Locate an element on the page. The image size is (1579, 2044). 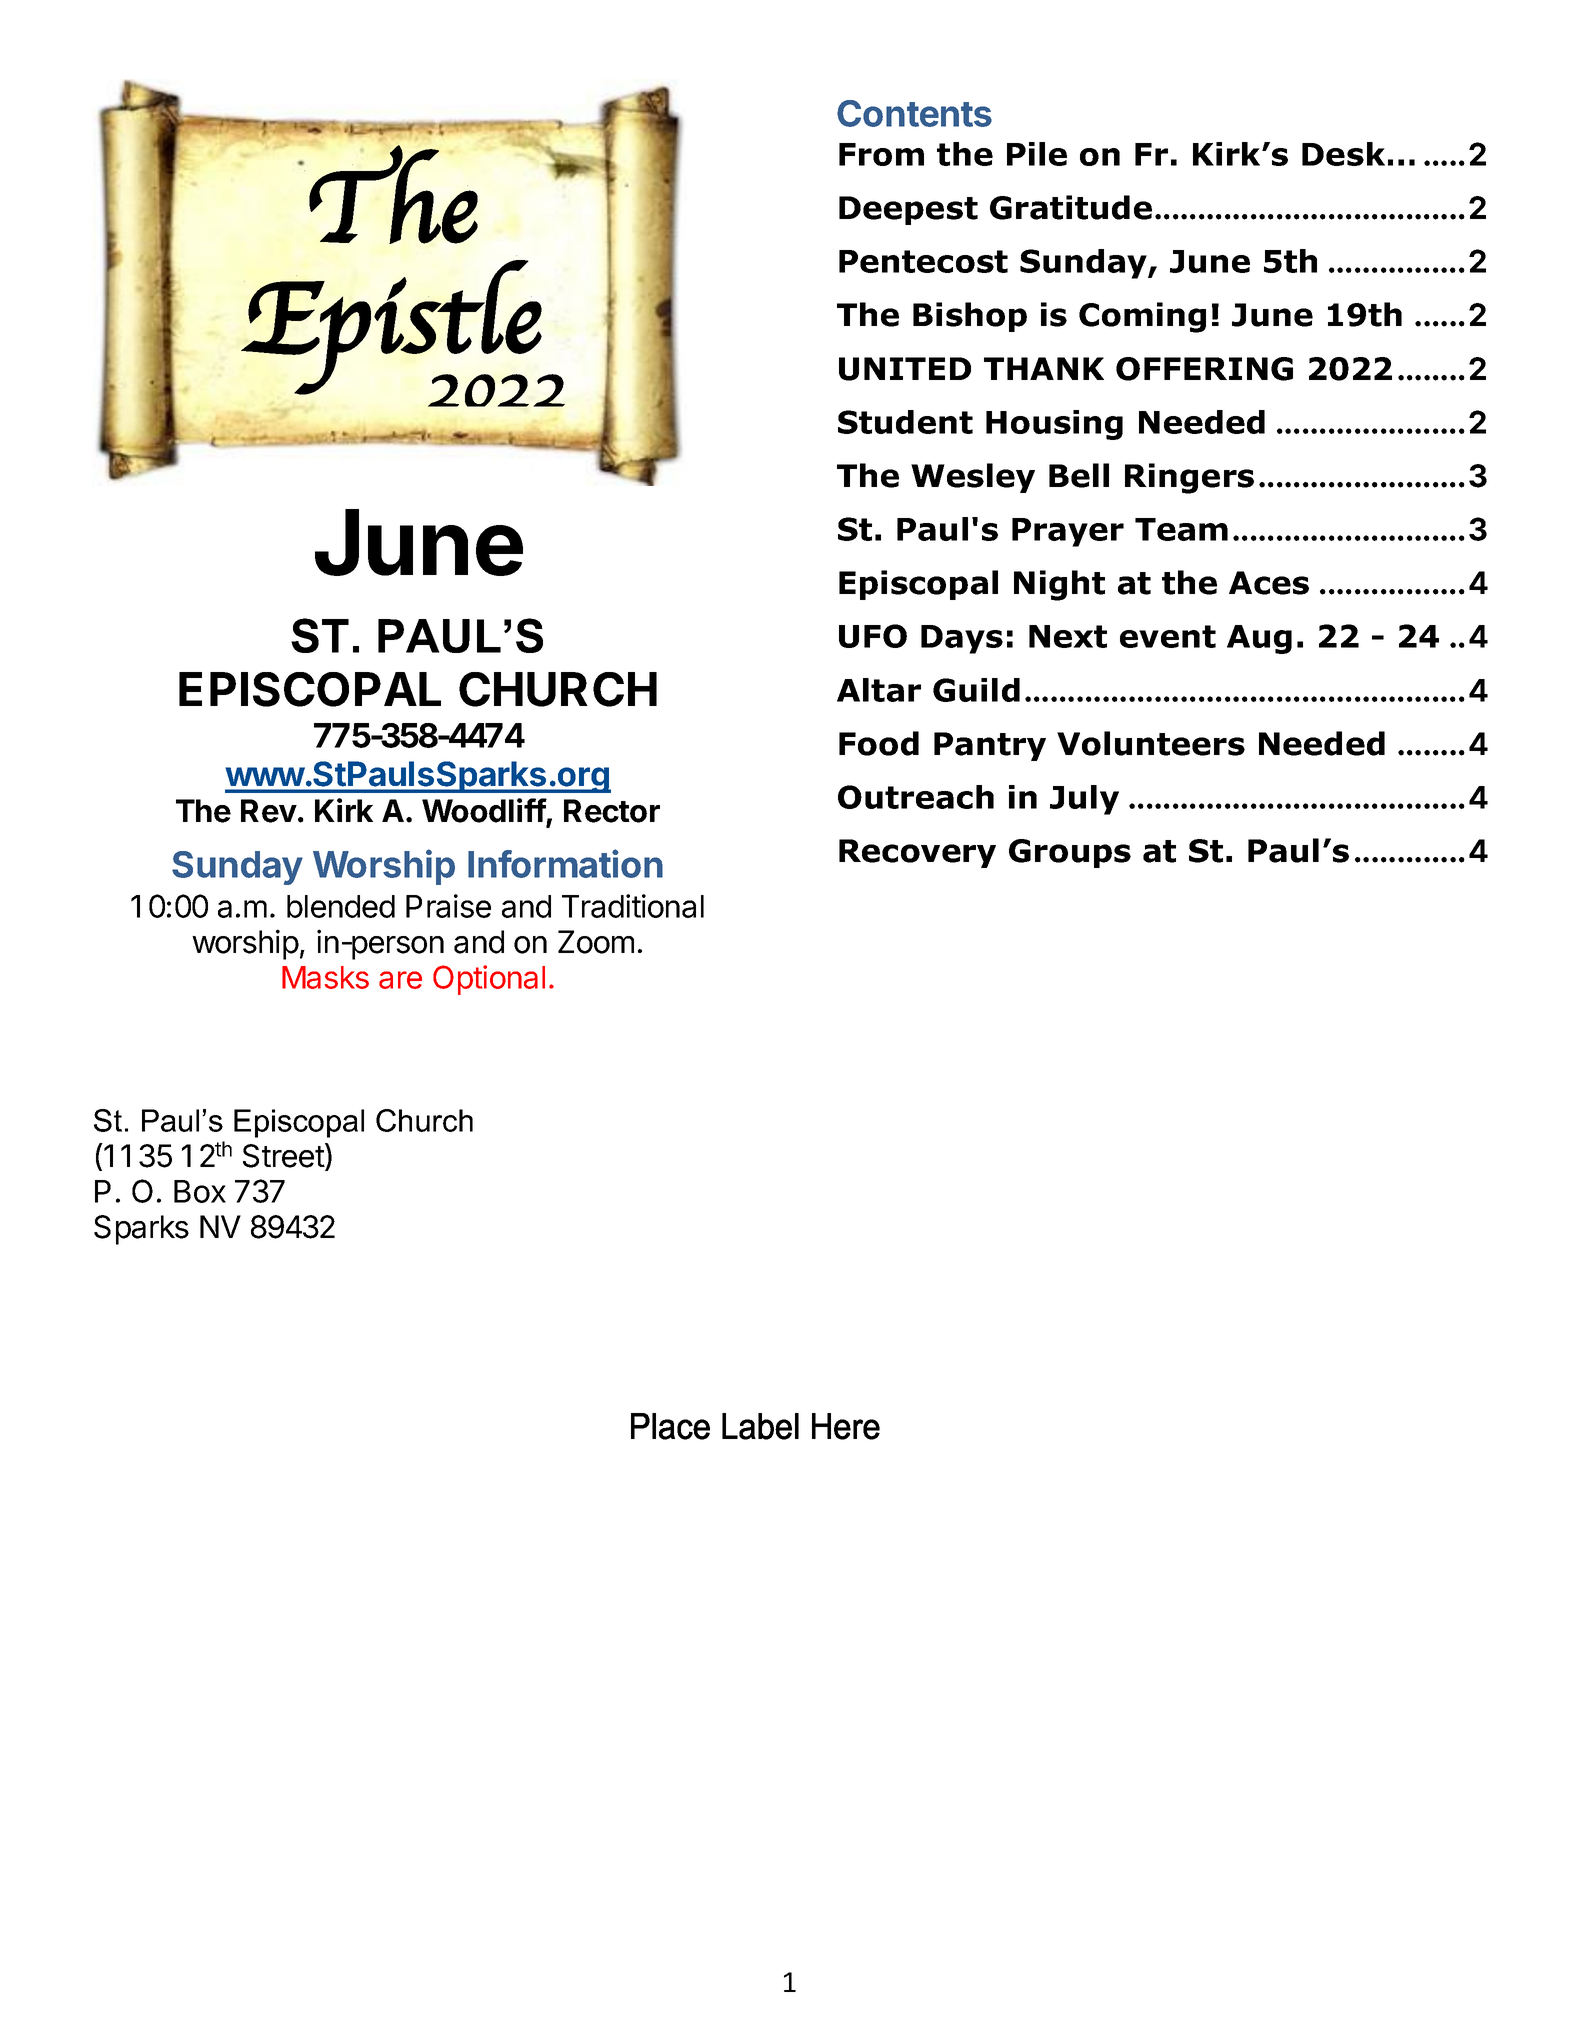
Rev is located at coordinates (269, 811).
